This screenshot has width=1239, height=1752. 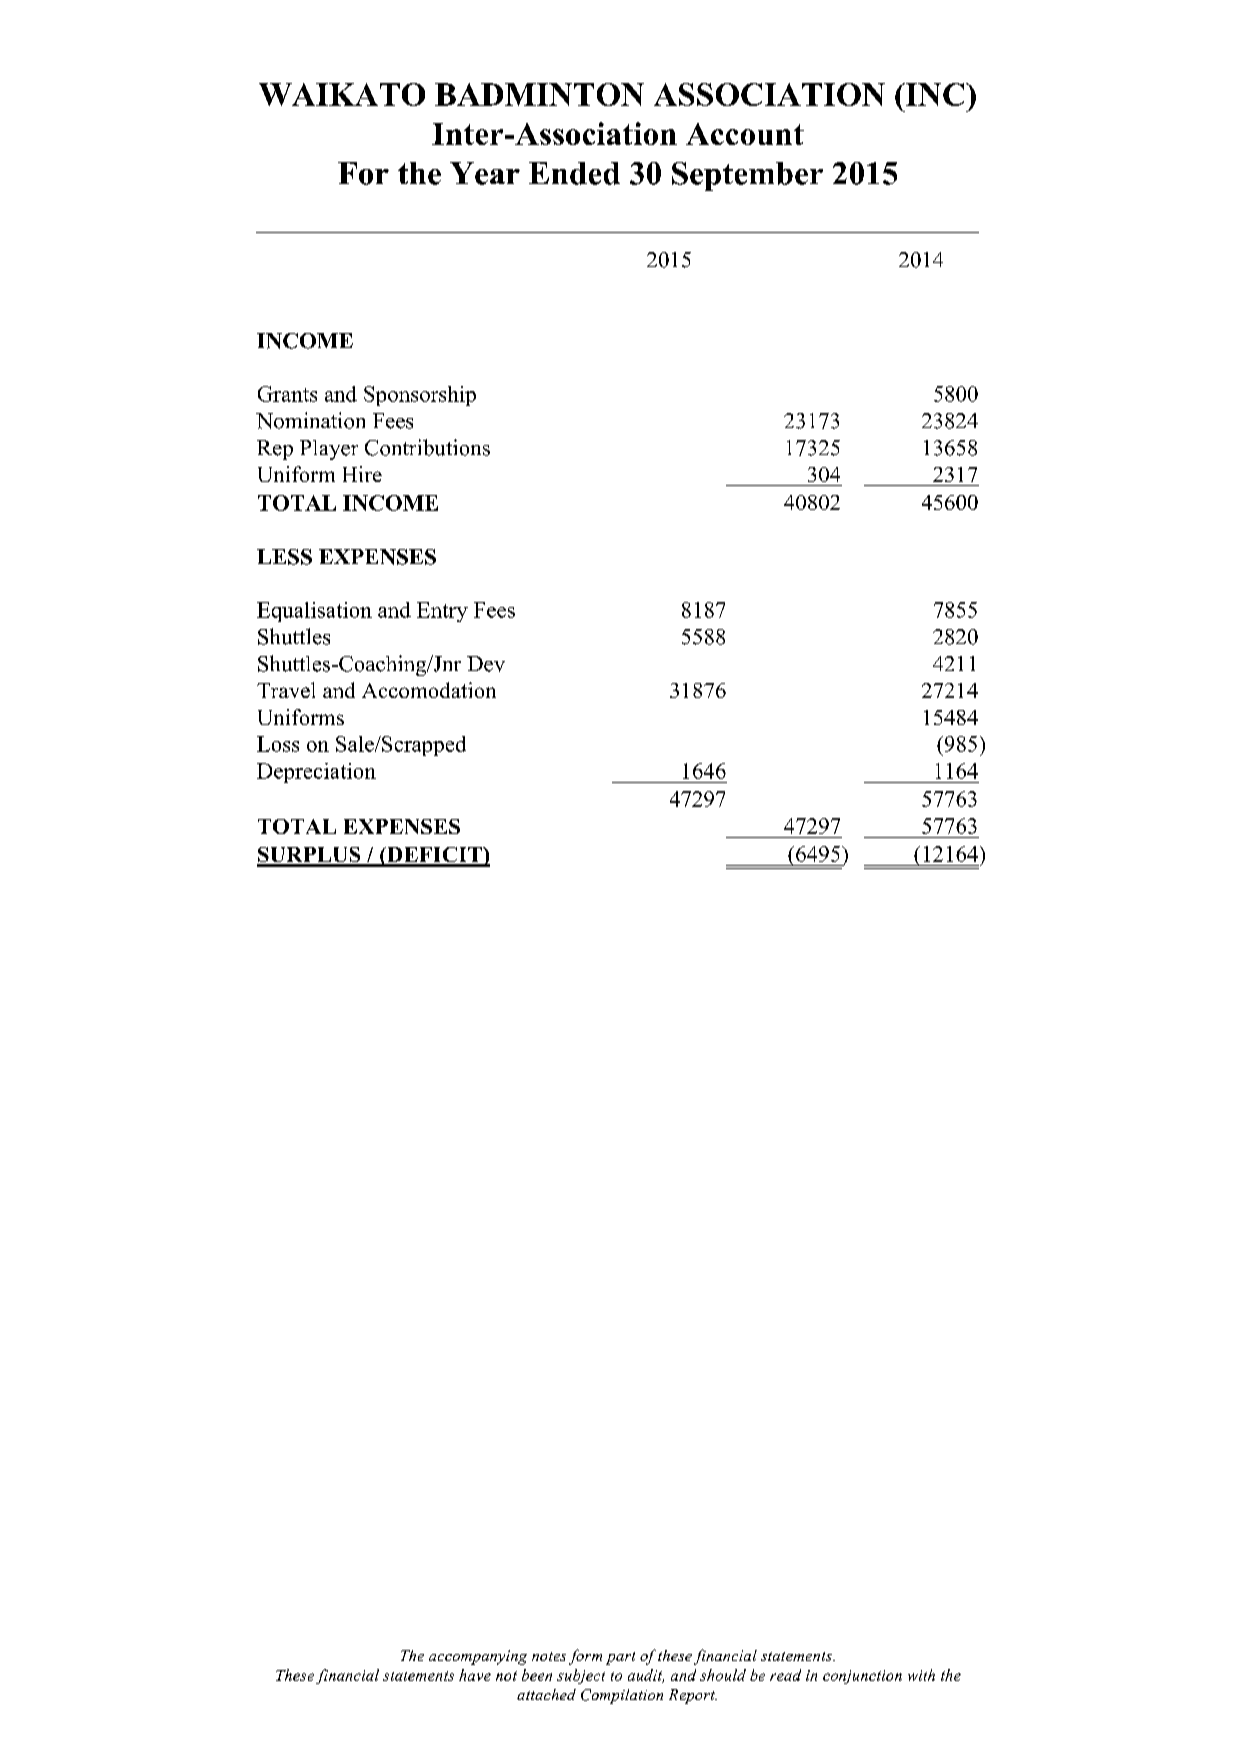 What do you see at coordinates (362, 474) in the screenshot?
I see `Hire` at bounding box center [362, 474].
